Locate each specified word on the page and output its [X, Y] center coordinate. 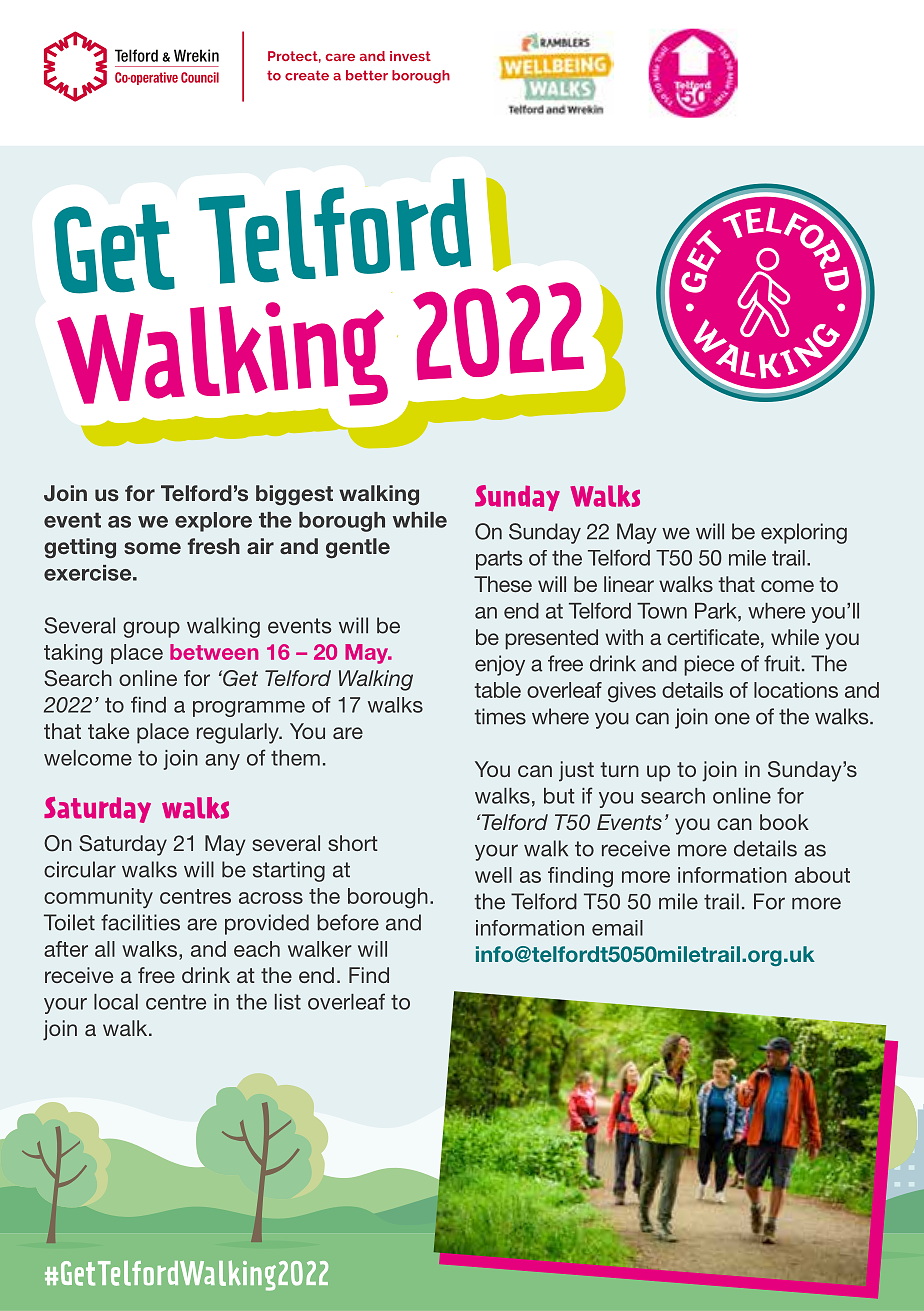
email [617, 928]
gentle [358, 548]
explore [213, 522]
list [288, 1002]
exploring [804, 533]
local [116, 1002]
